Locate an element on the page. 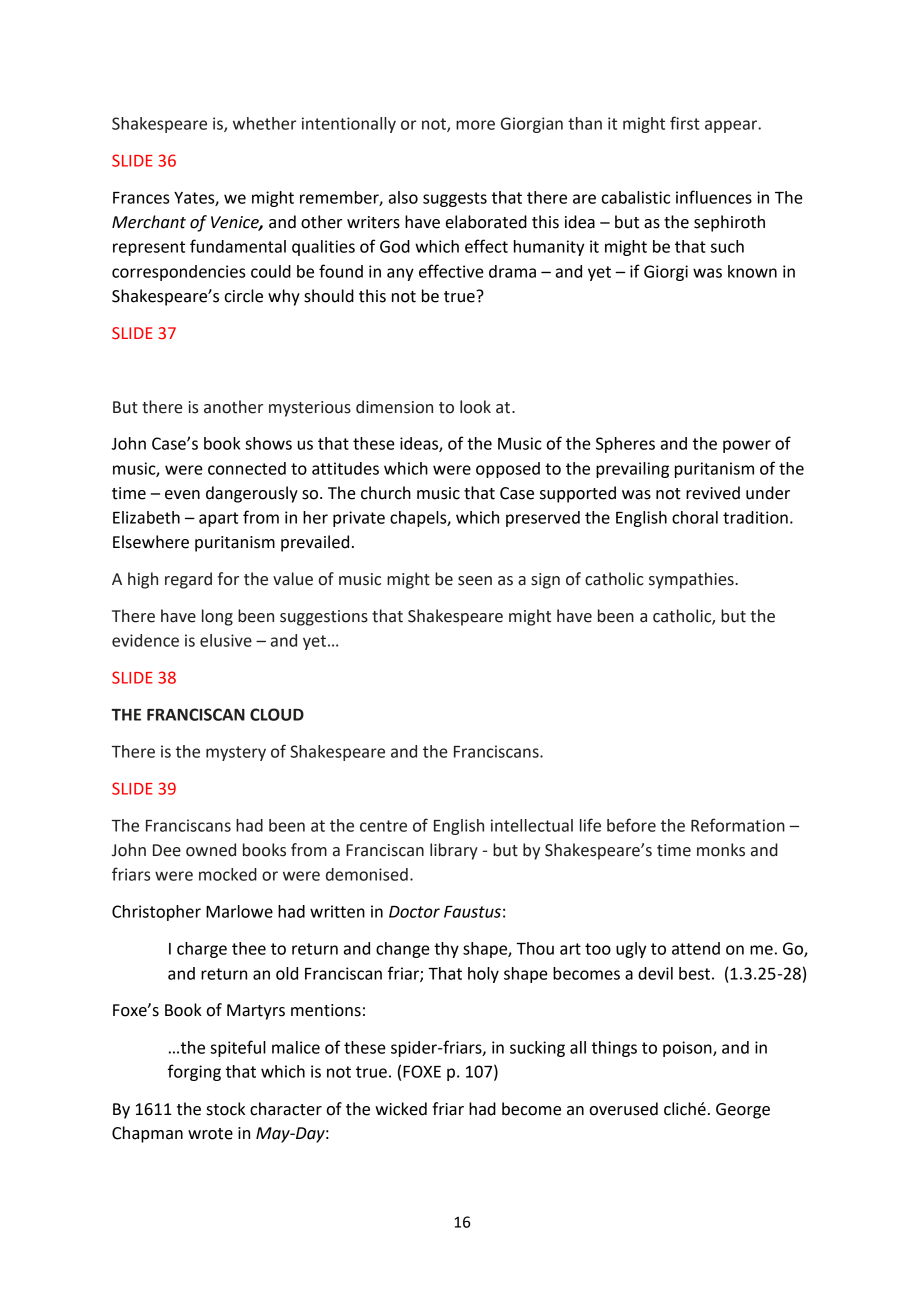 The height and width of the document is (1308, 924). sympathies is located at coordinates (692, 580).
